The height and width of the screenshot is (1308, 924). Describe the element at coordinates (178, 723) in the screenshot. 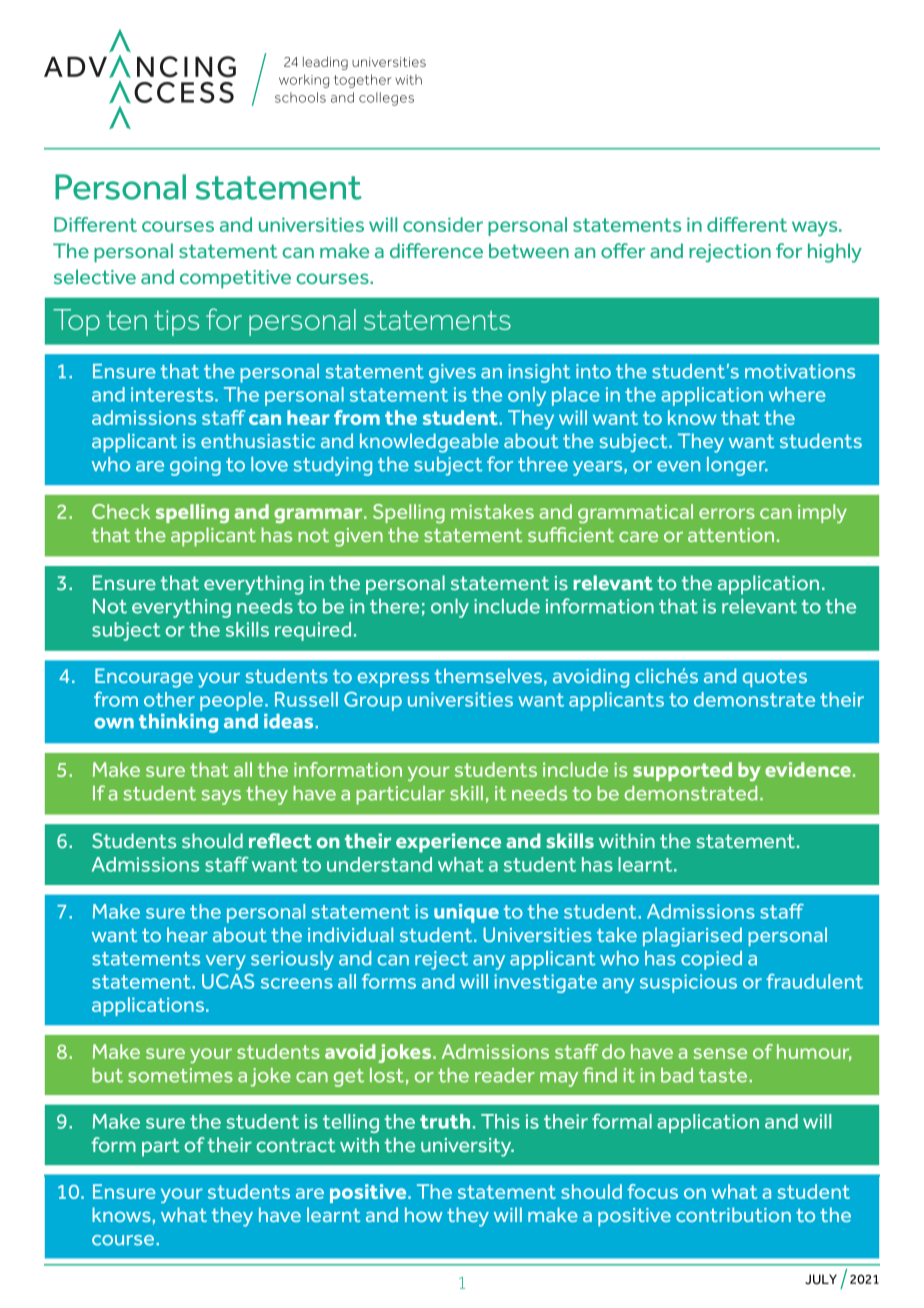

I see `thinking` at that location.
